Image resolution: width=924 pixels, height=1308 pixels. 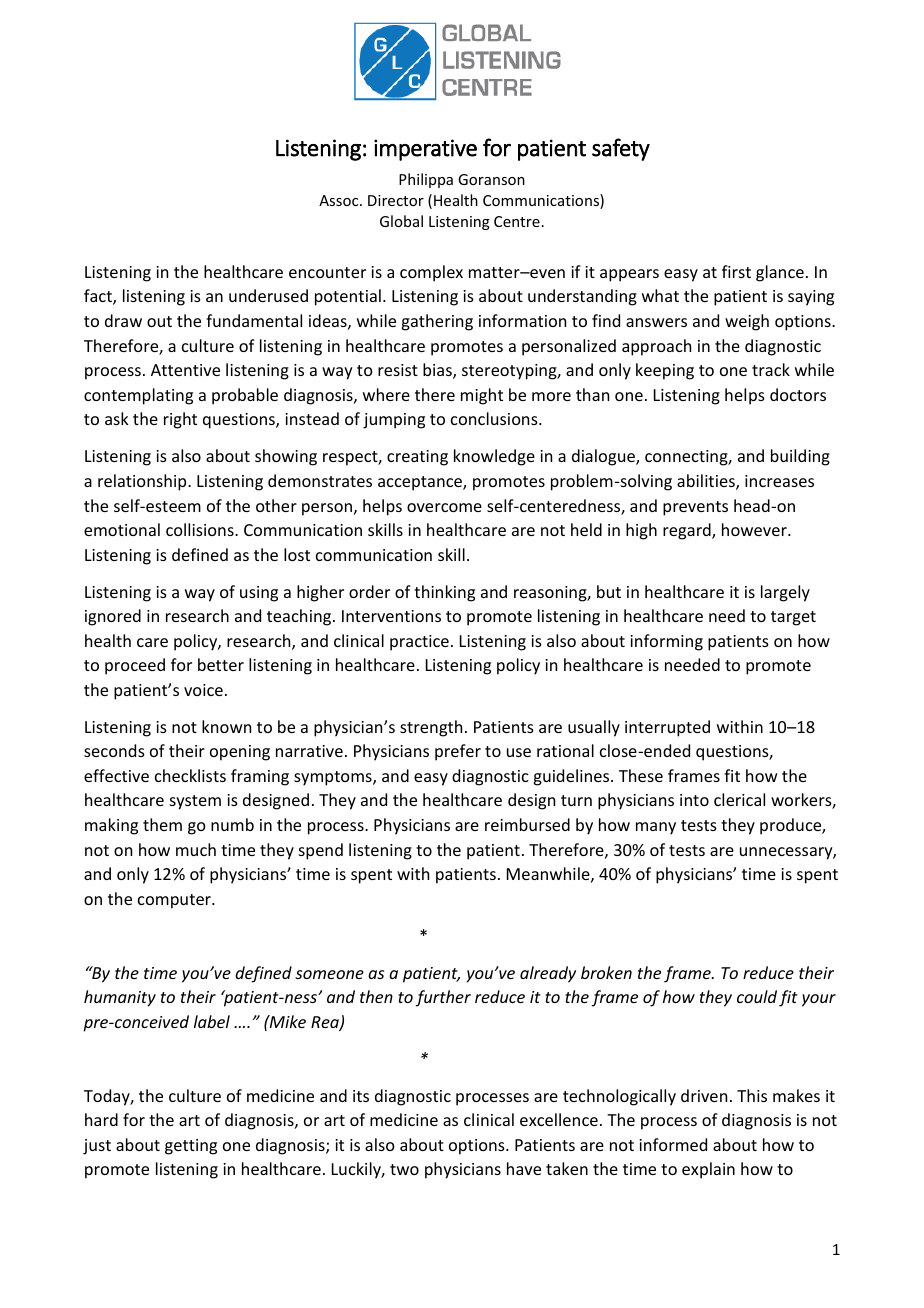 I want to click on practice, so click(x=419, y=643).
